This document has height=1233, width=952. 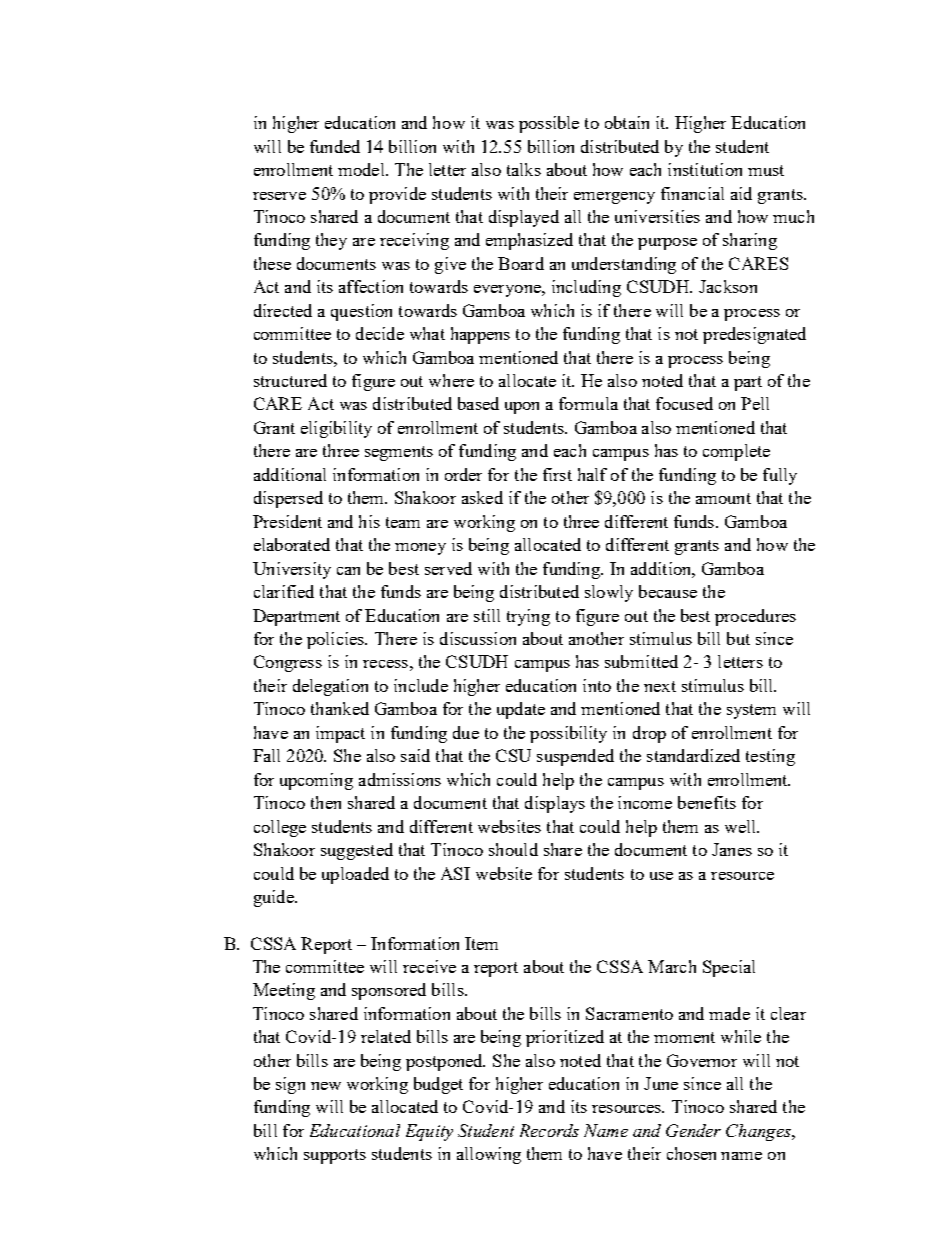 What do you see at coordinates (335, 1156) in the document?
I see `supports` at bounding box center [335, 1156].
